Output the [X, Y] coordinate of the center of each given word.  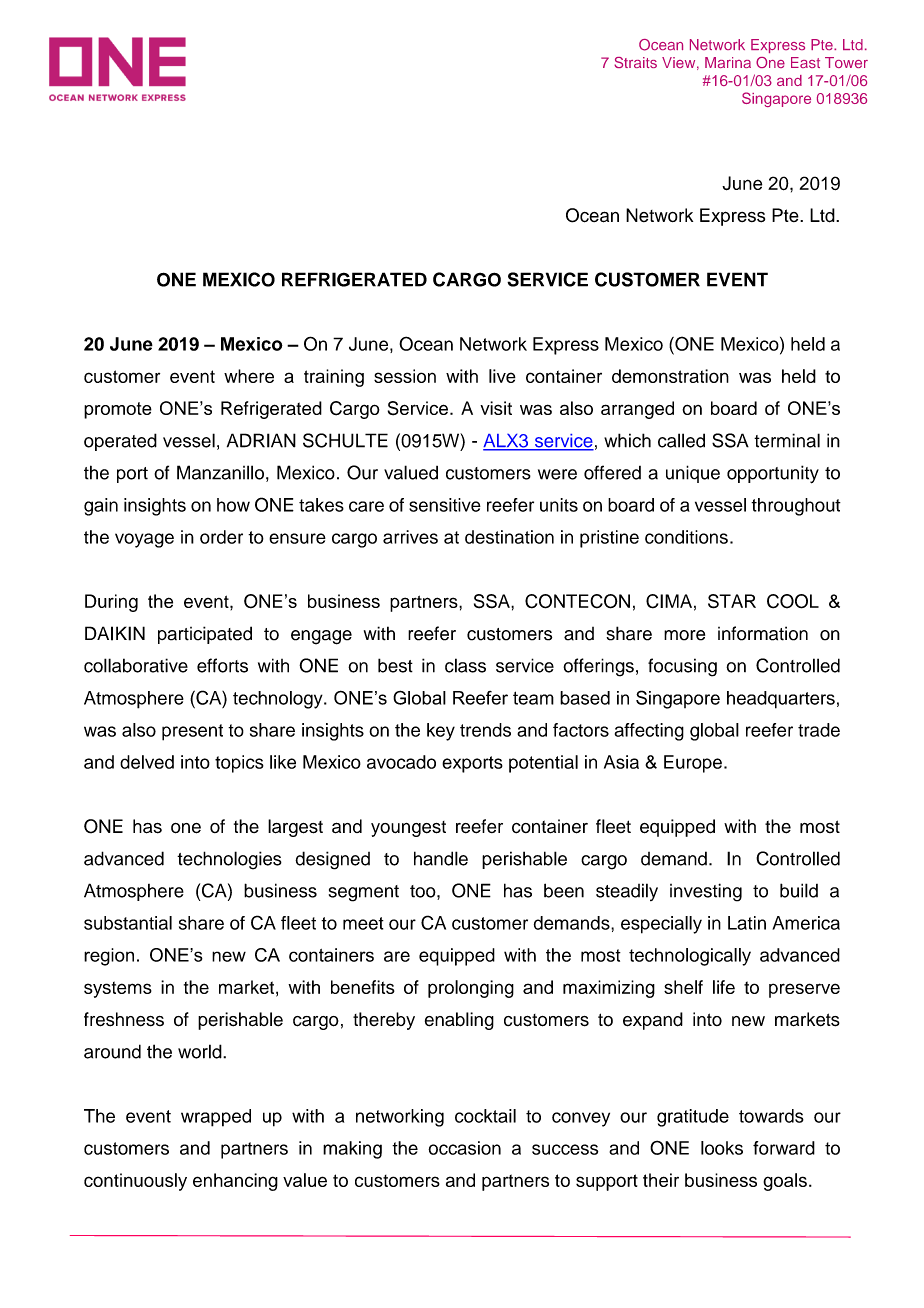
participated [205, 635]
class [465, 665]
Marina [728, 62]
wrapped [216, 1118]
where [249, 376]
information [763, 633]
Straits [635, 62]
